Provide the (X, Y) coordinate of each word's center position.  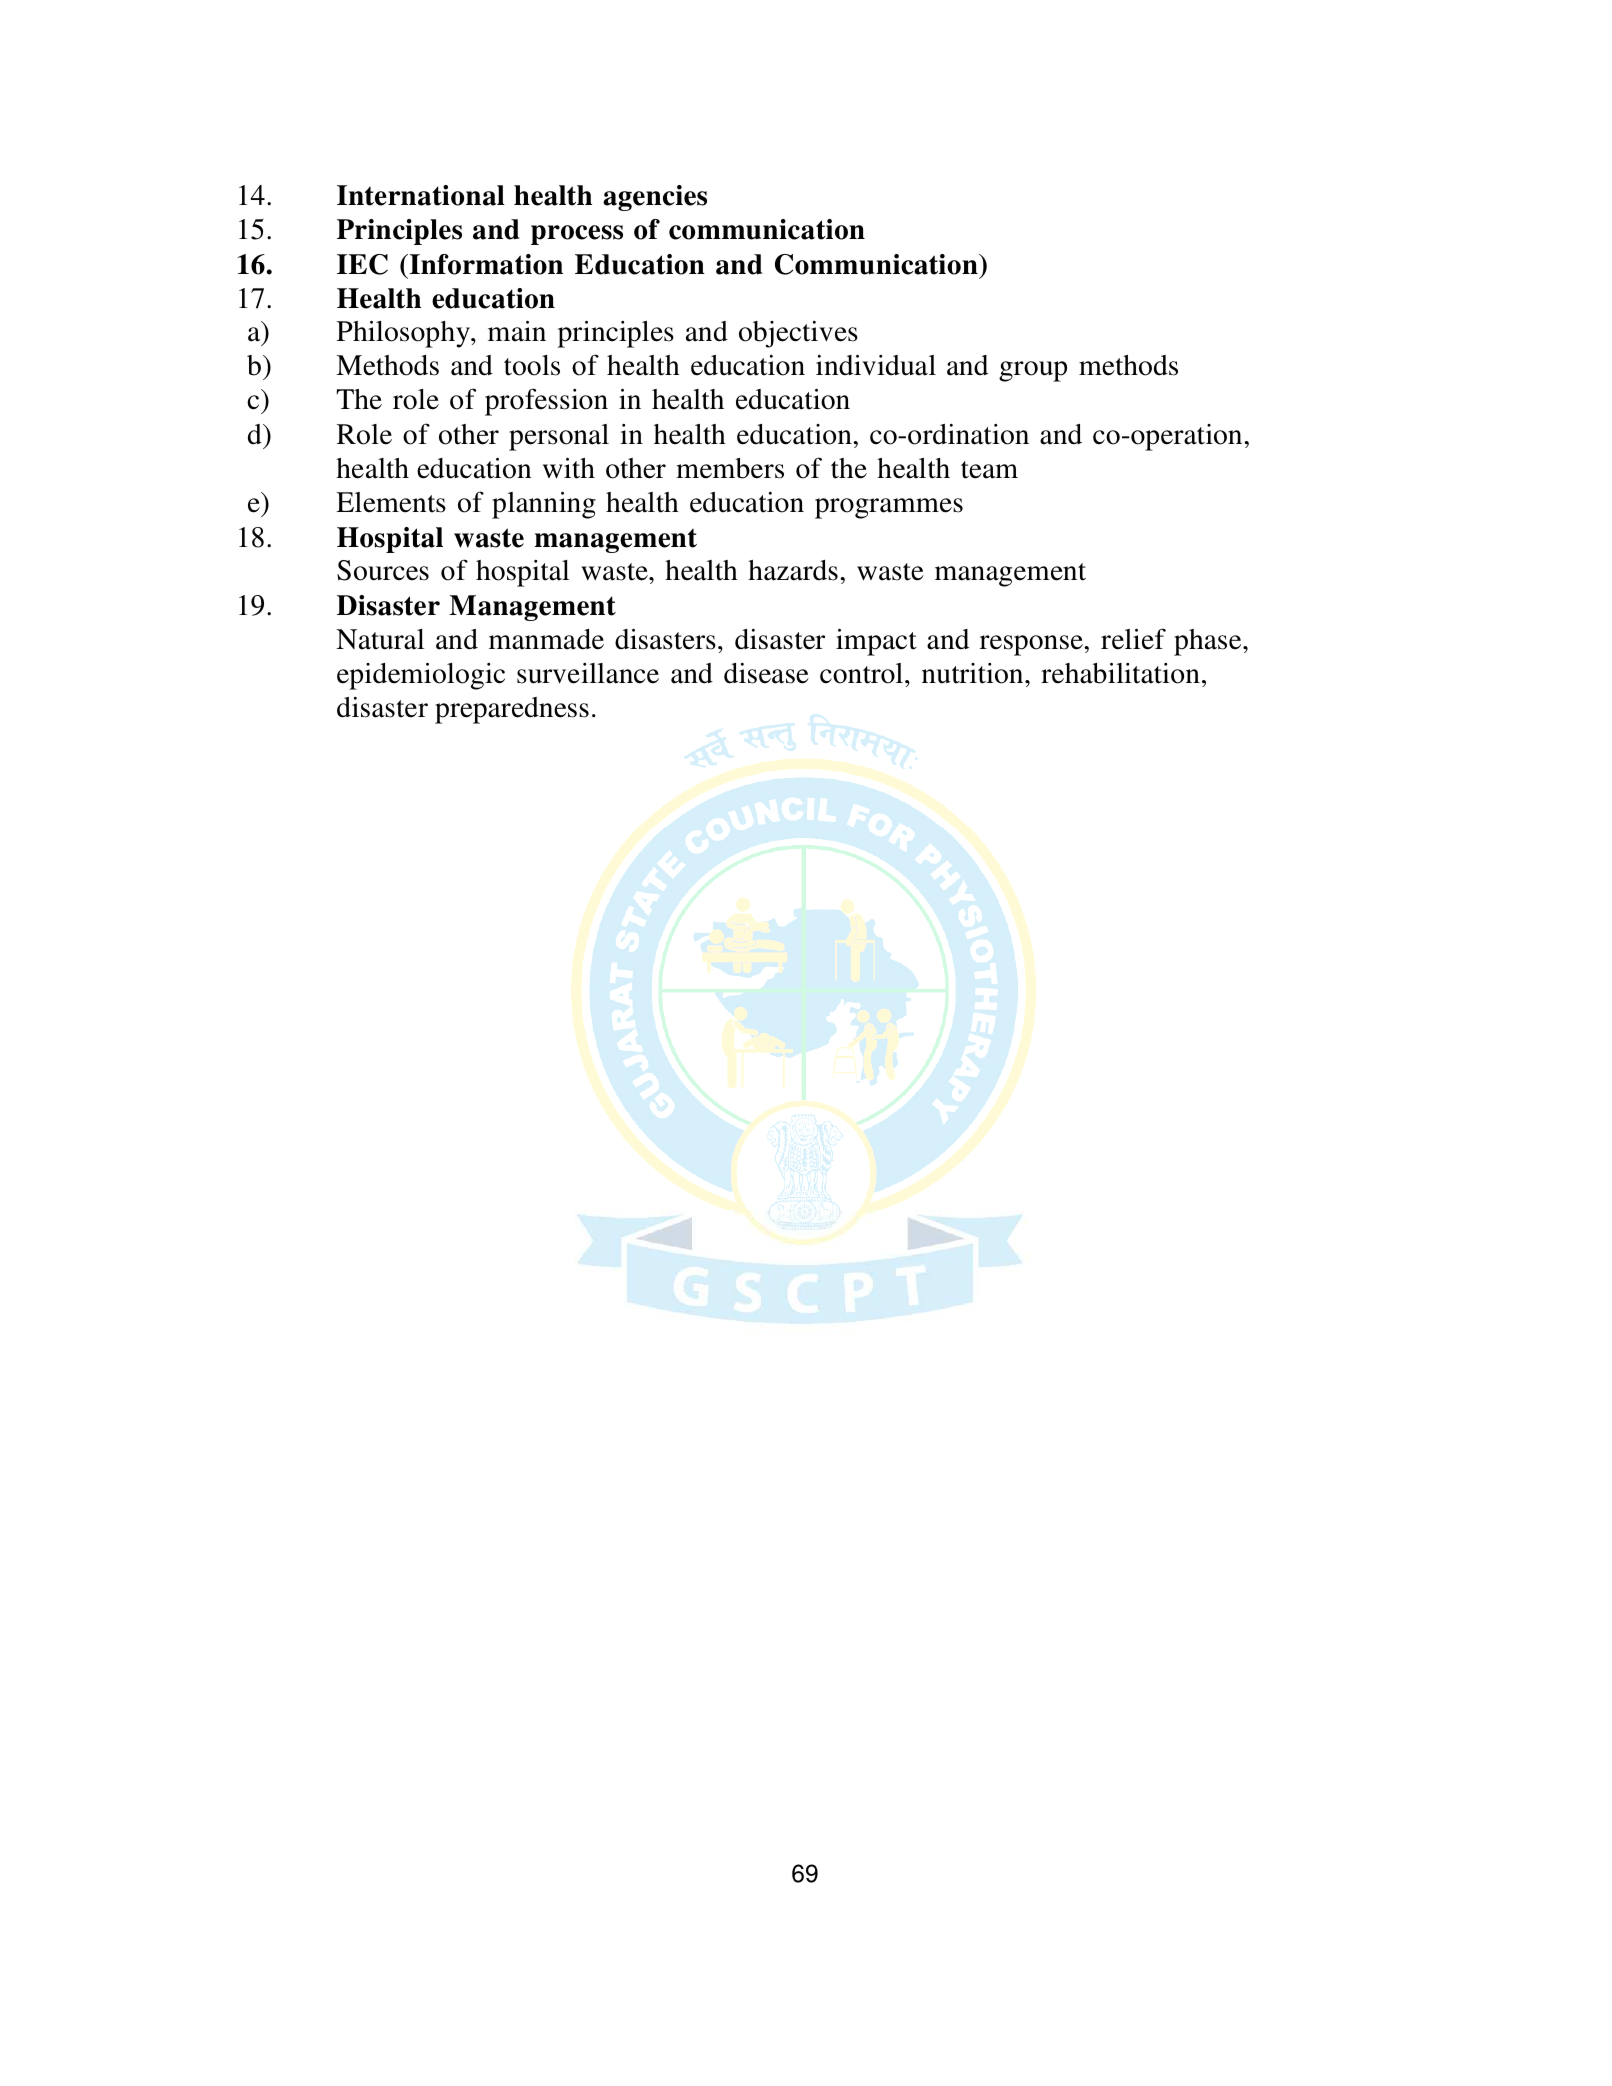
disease (766, 673)
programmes (889, 508)
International (420, 195)
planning (544, 505)
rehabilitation (1120, 673)
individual (876, 365)
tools (532, 365)
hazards (793, 570)
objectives (798, 334)
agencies (655, 198)
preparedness (512, 710)
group (1033, 371)
